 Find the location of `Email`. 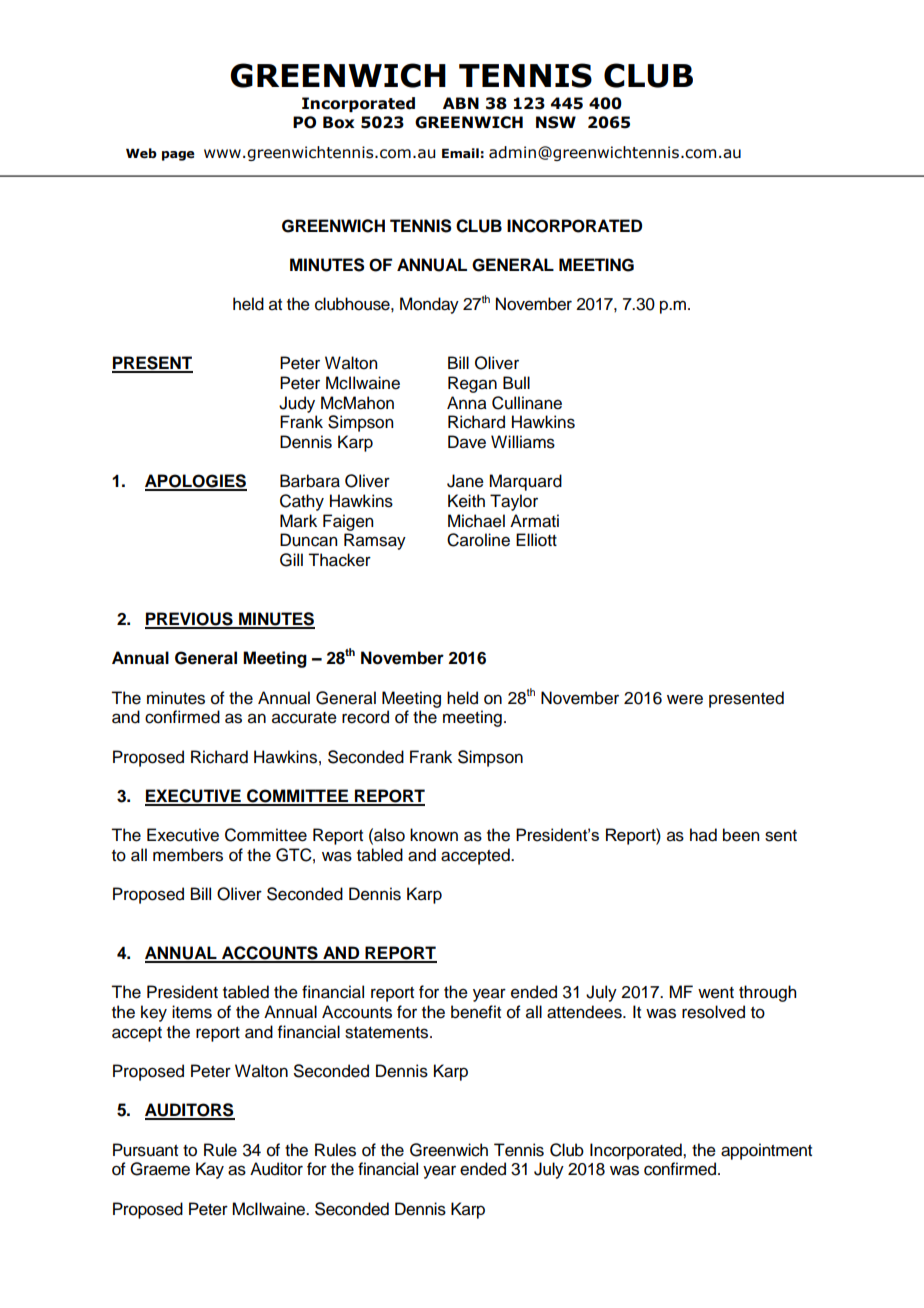

Email is located at coordinates (460, 153).
